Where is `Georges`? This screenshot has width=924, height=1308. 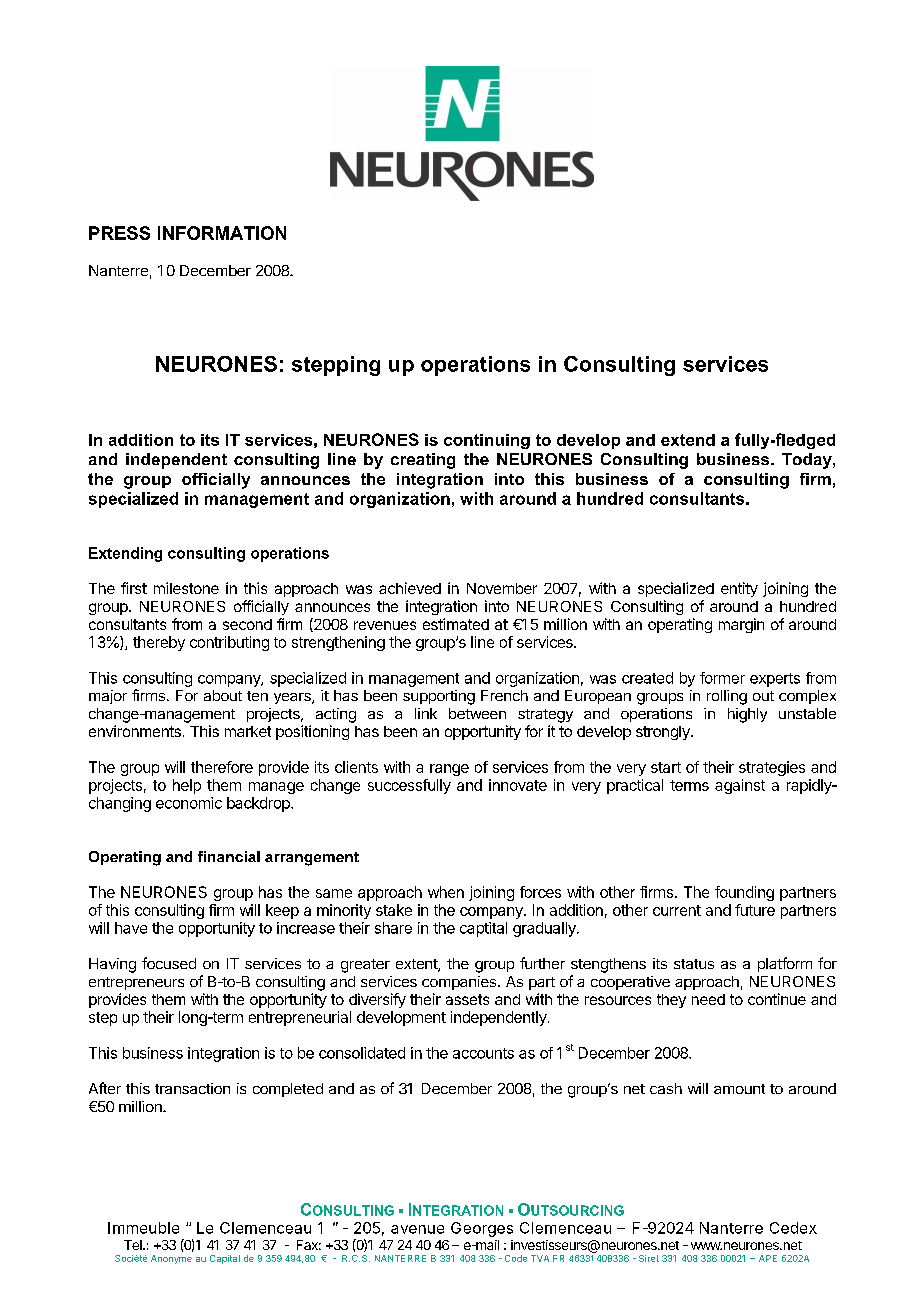
Georges is located at coordinates (482, 1229).
